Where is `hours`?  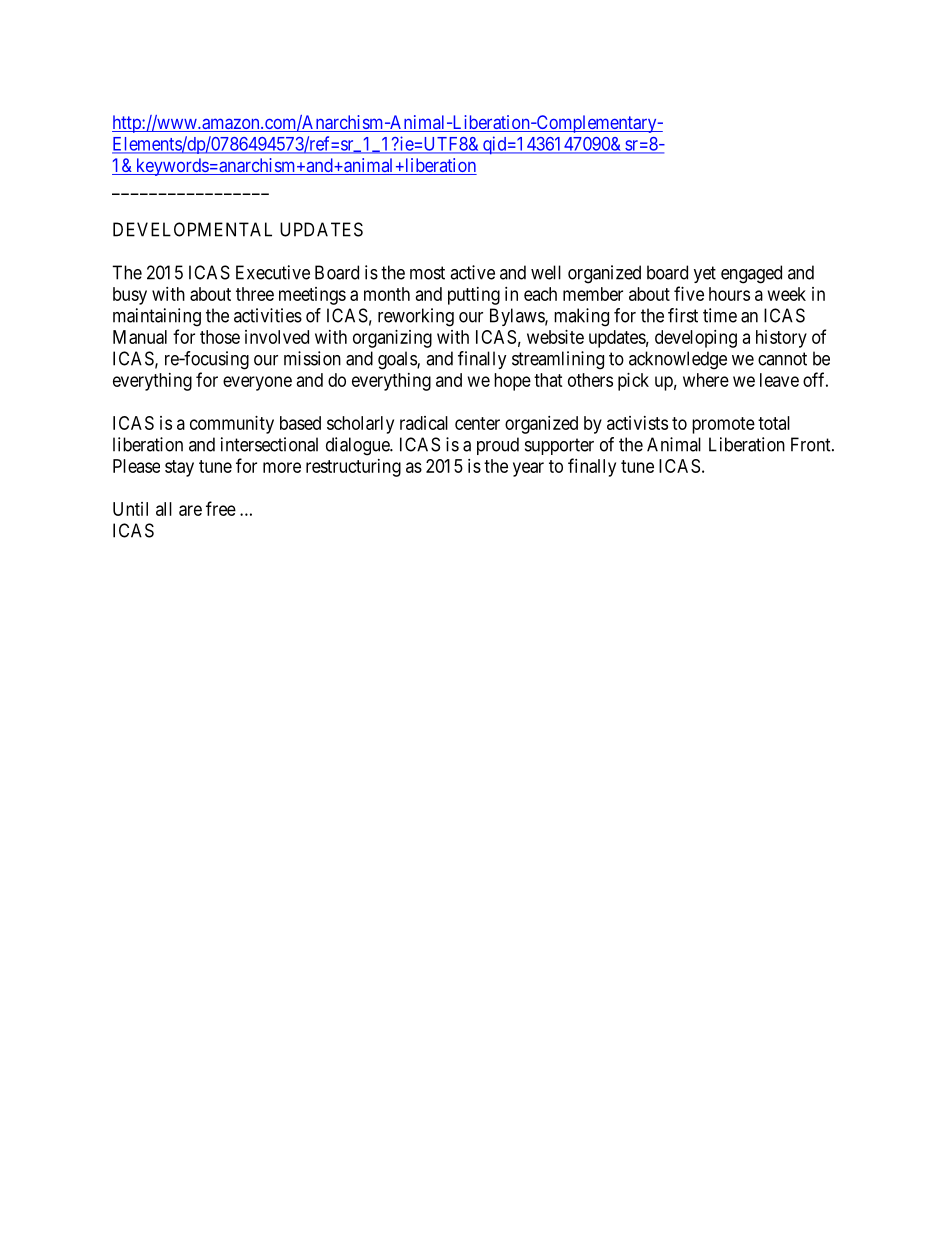 hours is located at coordinates (729, 294).
